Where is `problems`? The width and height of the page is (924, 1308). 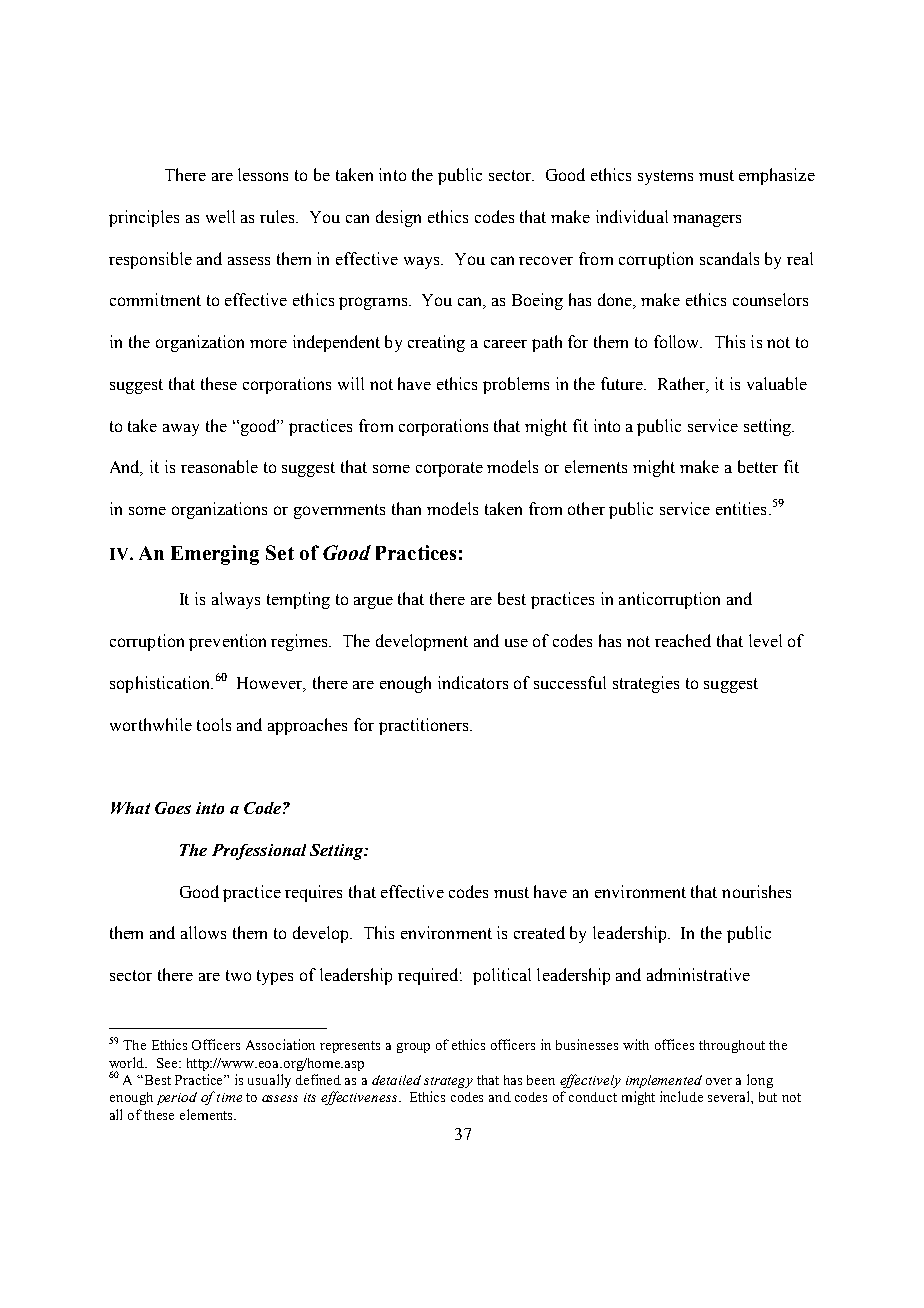 problems is located at coordinates (516, 385).
